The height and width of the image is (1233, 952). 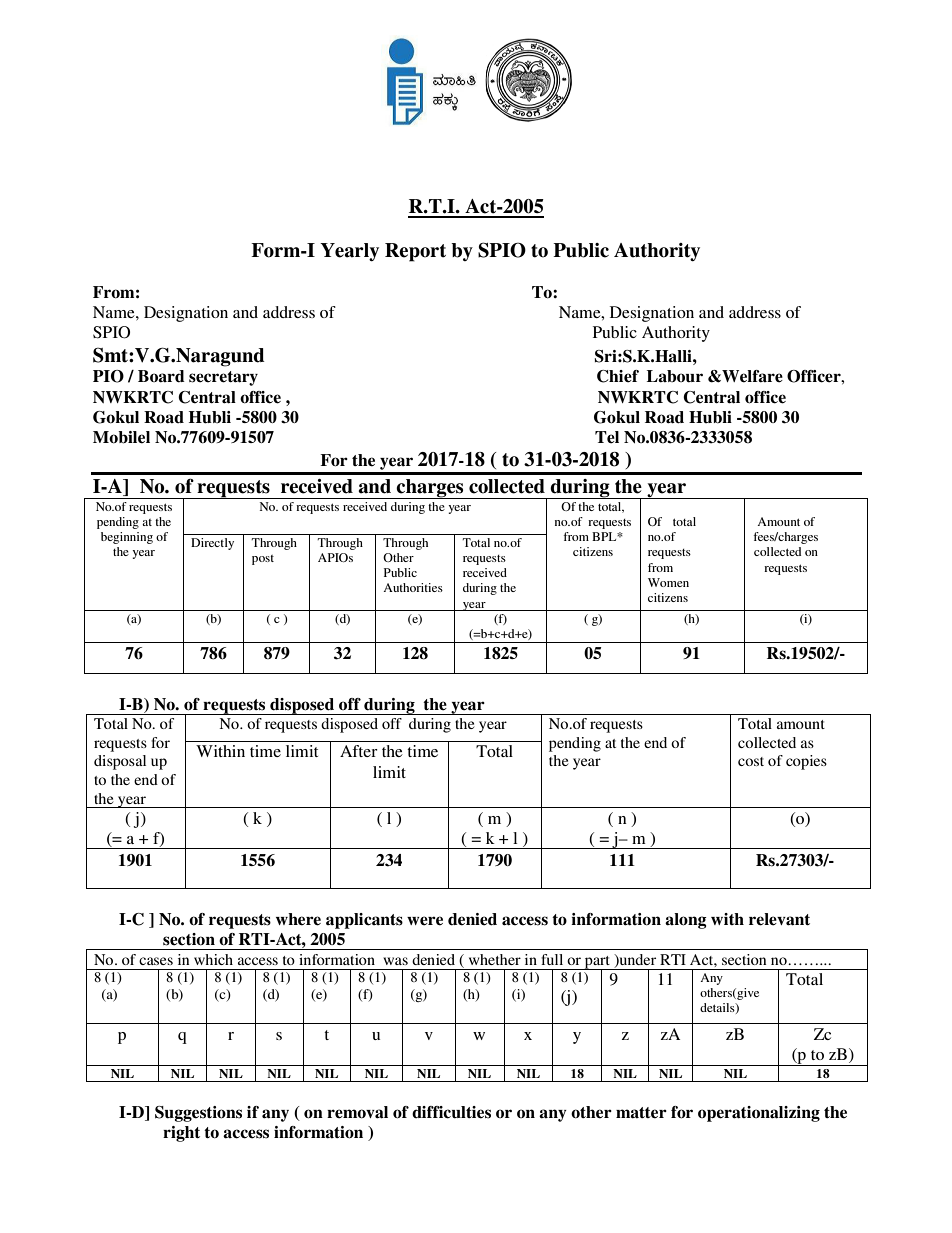 What do you see at coordinates (675, 376) in the image?
I see `Labour` at bounding box center [675, 376].
